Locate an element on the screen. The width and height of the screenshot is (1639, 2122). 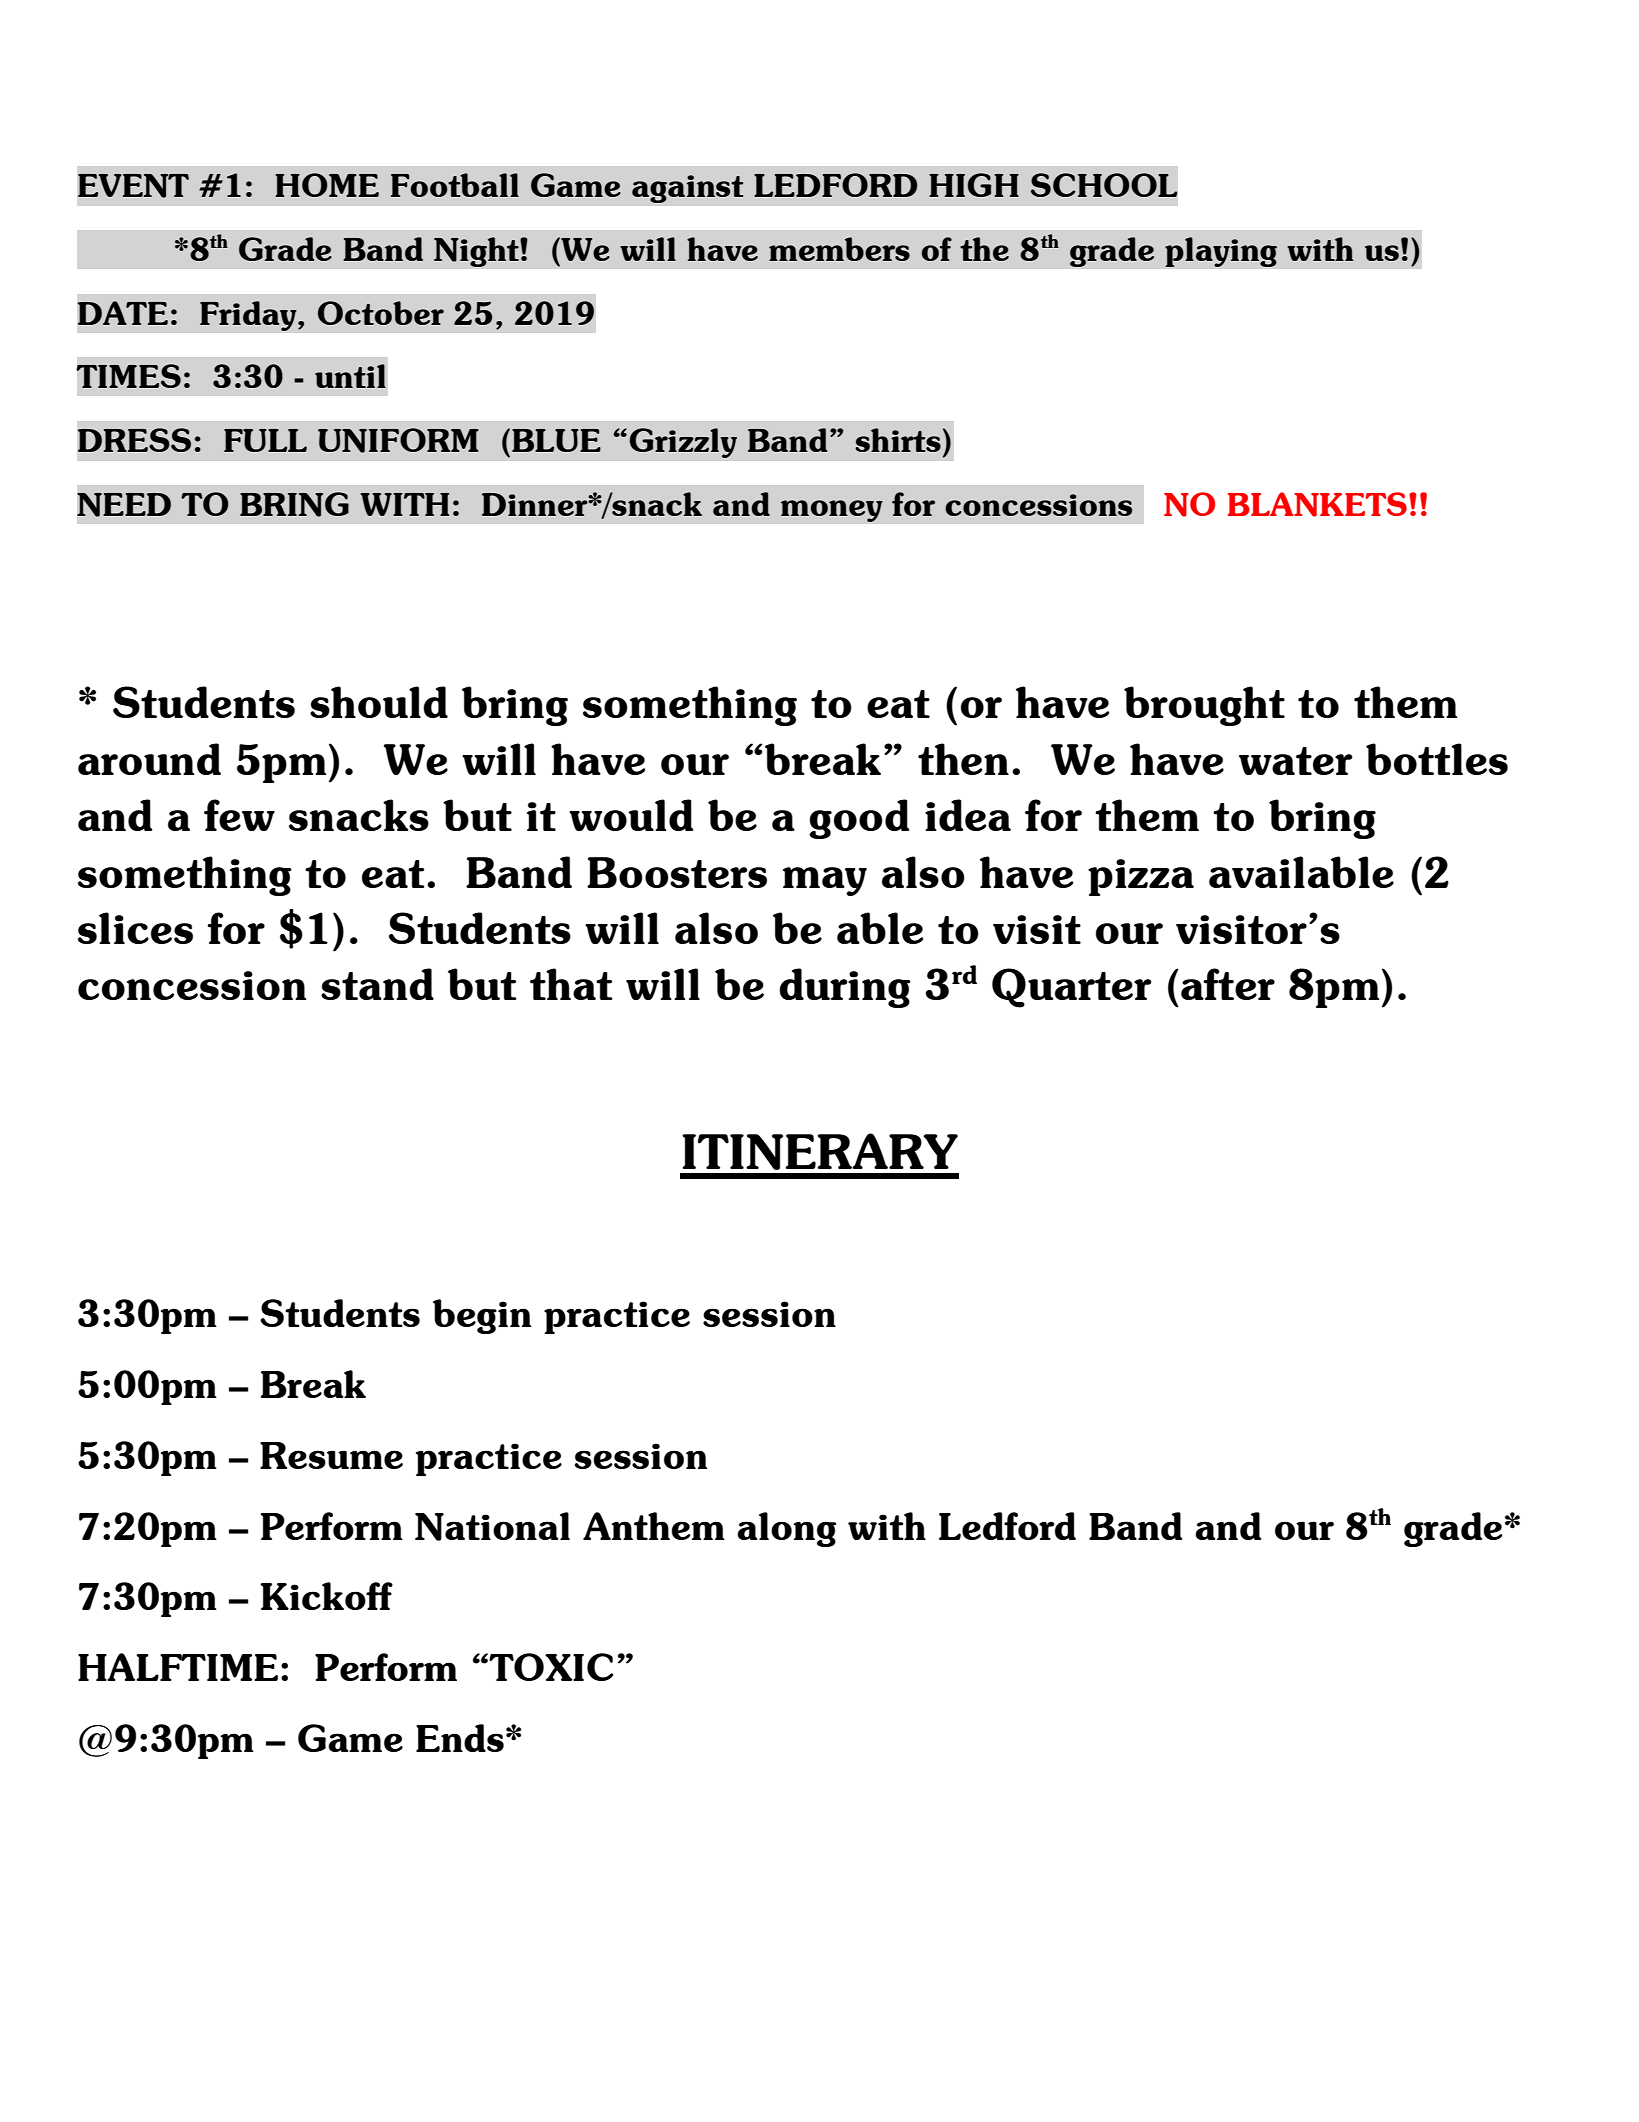
TOXIC is located at coordinates (550, 1667).
